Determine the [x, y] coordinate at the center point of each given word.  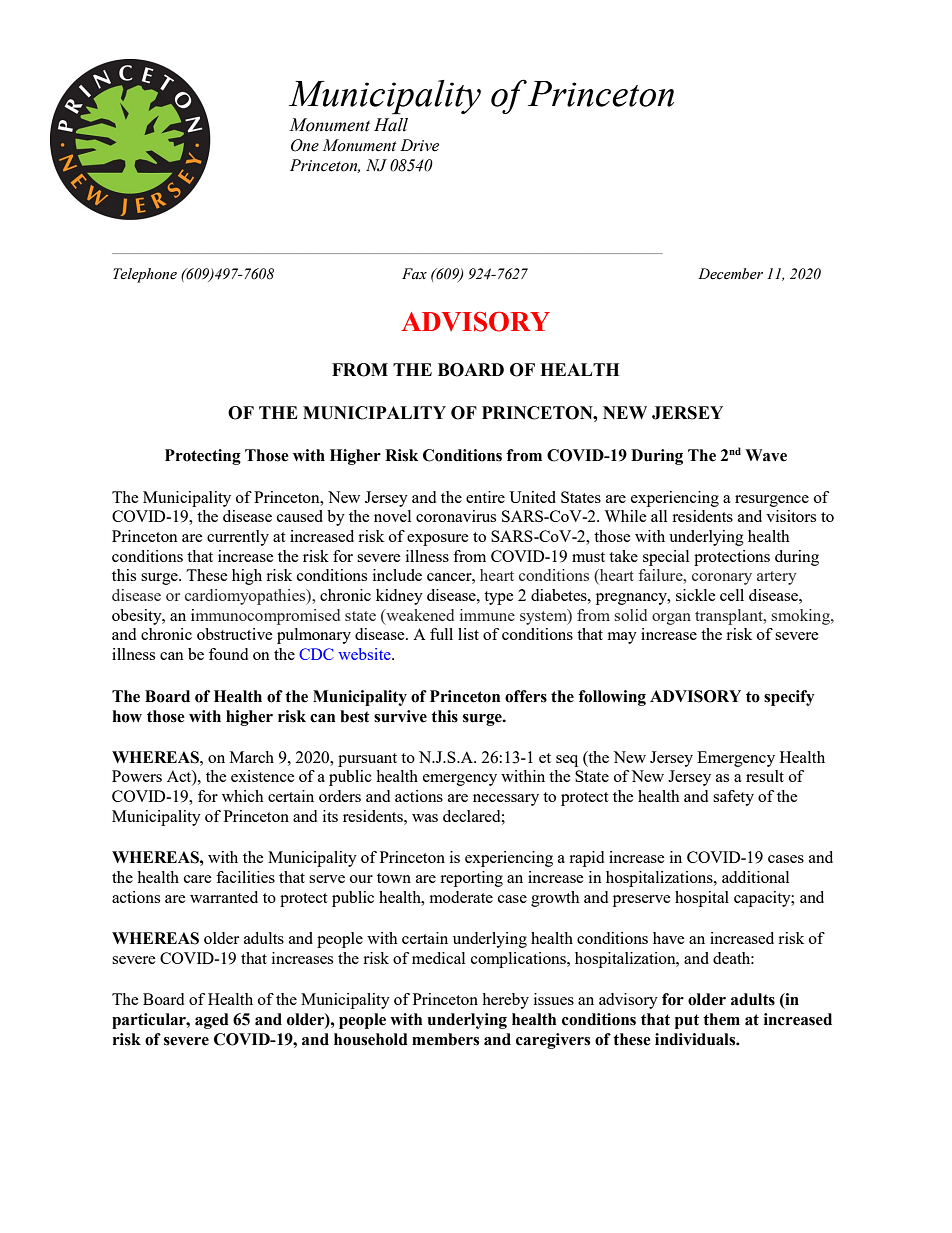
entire [485, 497]
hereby [505, 1001]
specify [789, 698]
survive [400, 716]
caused [300, 516]
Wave [766, 455]
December [730, 274]
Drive [419, 145]
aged [212, 1021]
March [252, 757]
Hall [391, 125]
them [721, 1019]
